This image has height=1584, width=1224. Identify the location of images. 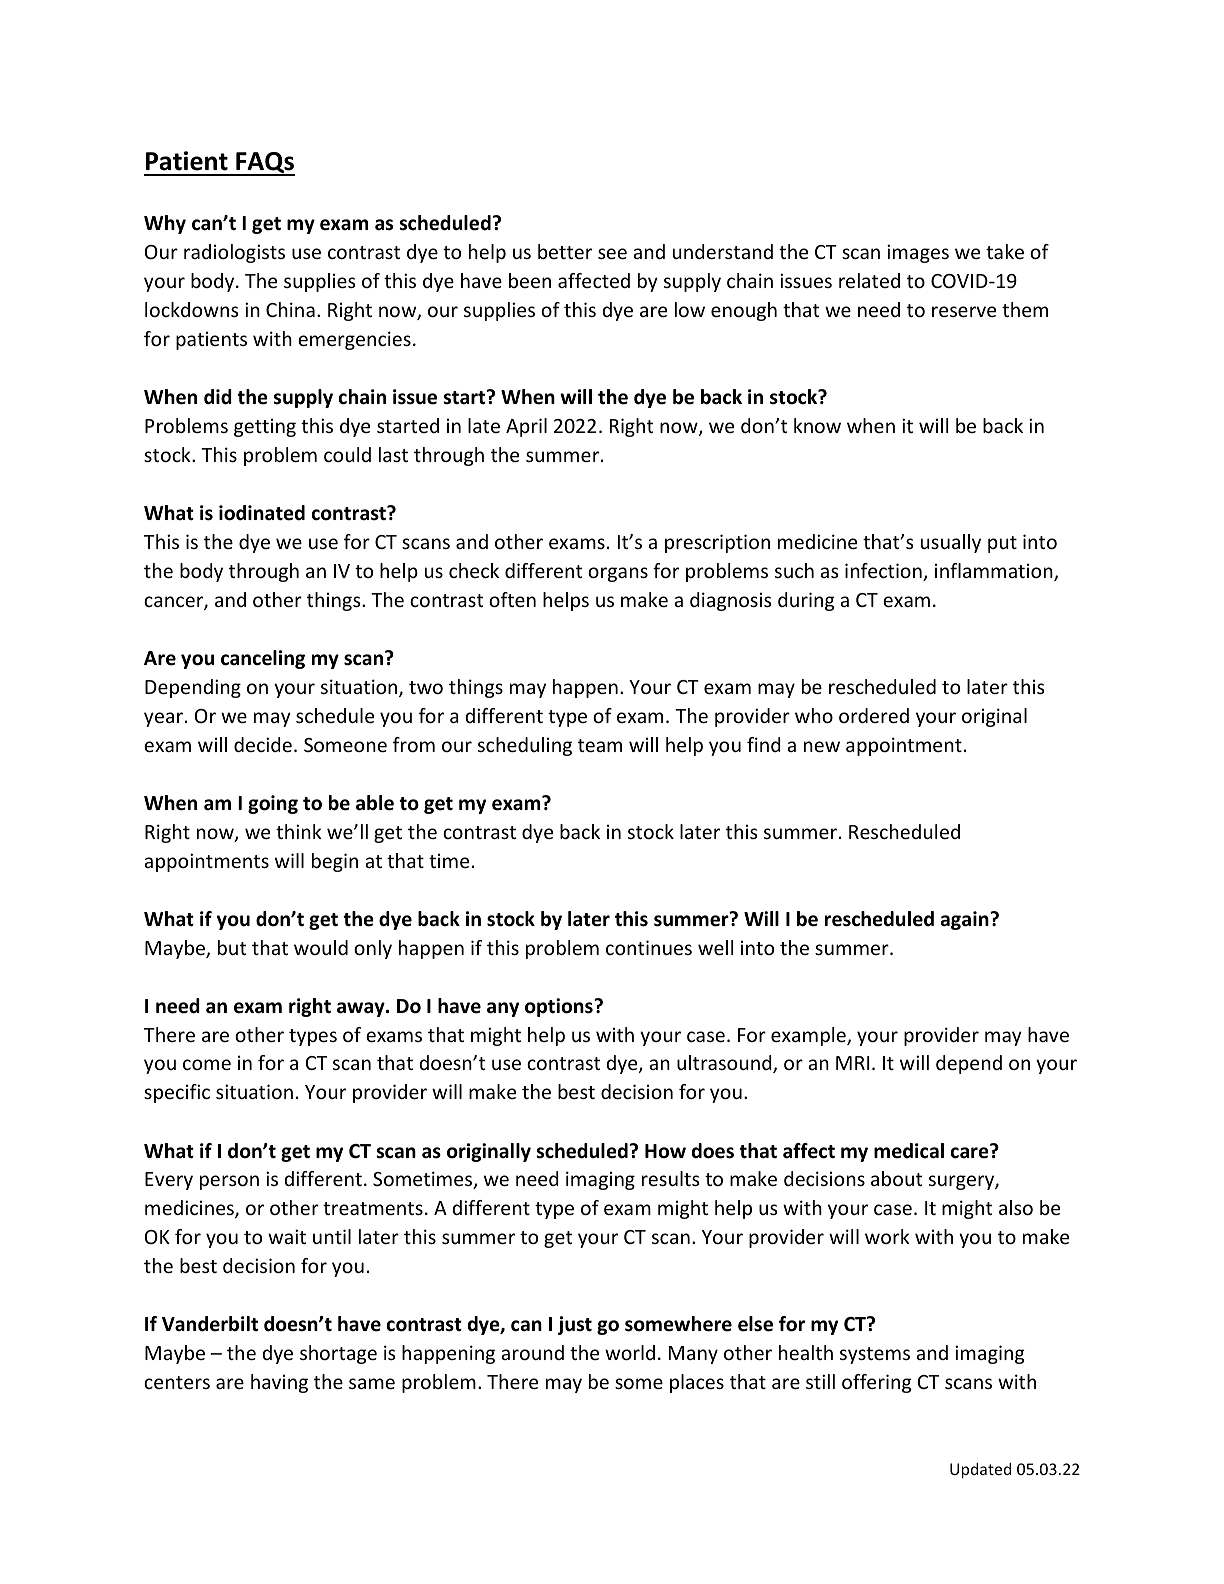
(918, 253).
